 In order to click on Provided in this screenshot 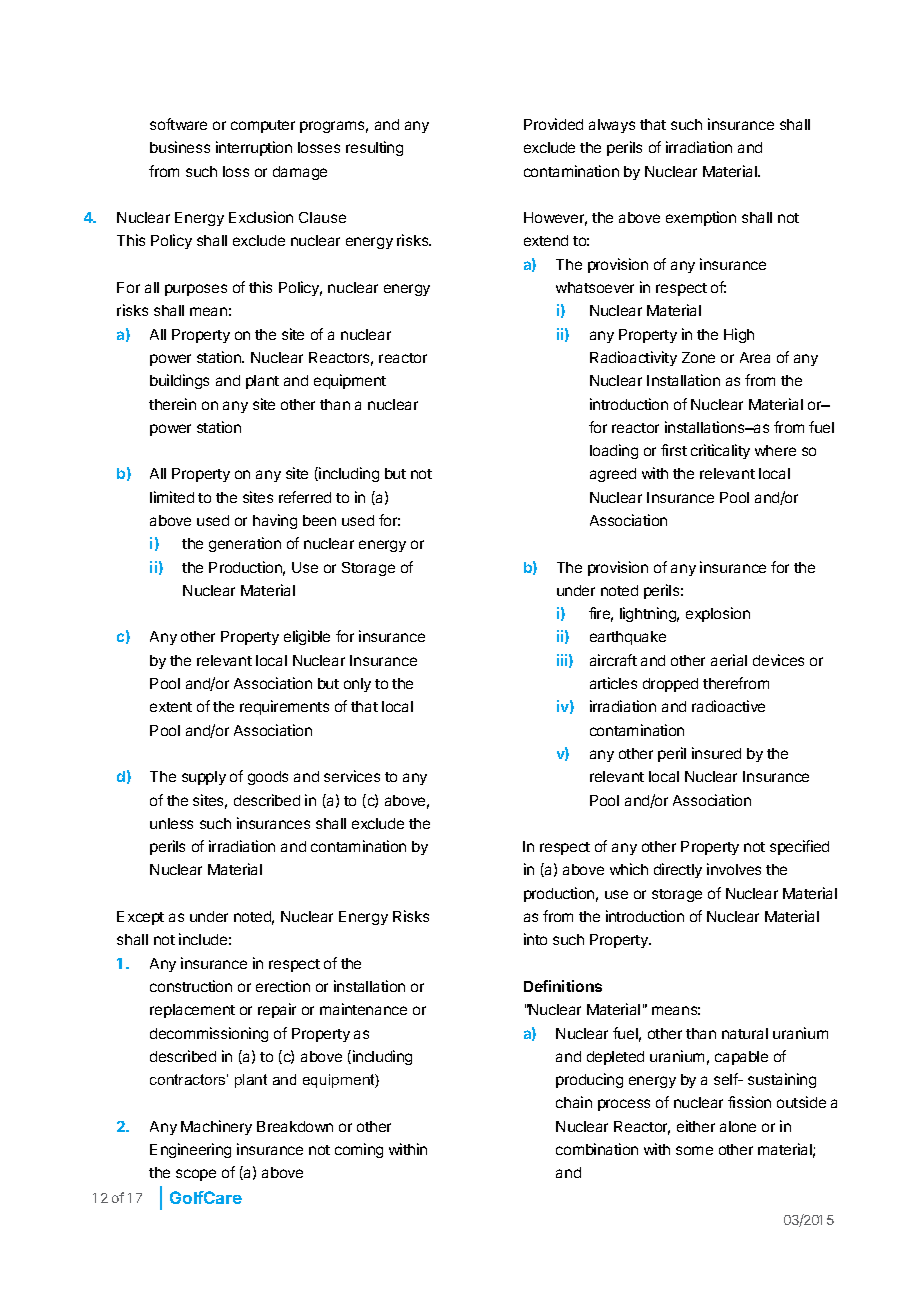, I will do `click(553, 124)`.
